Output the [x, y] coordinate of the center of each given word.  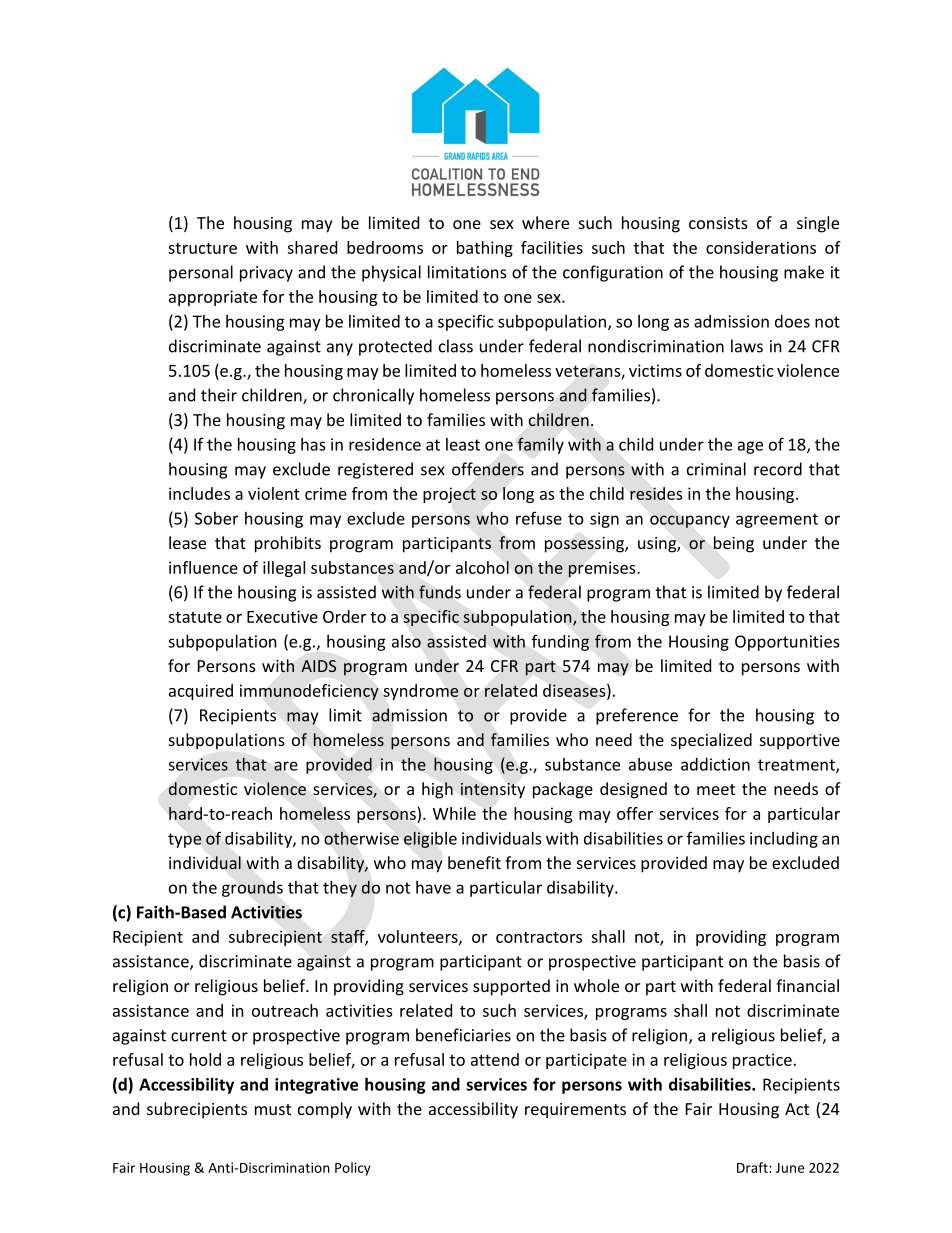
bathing [485, 249]
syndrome [421, 692]
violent [274, 493]
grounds [252, 889]
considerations [761, 247]
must [273, 1109]
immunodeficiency [309, 692]
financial [807, 985]
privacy [266, 274]
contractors [539, 937]
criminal [716, 469]
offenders [488, 469]
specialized [711, 741]
